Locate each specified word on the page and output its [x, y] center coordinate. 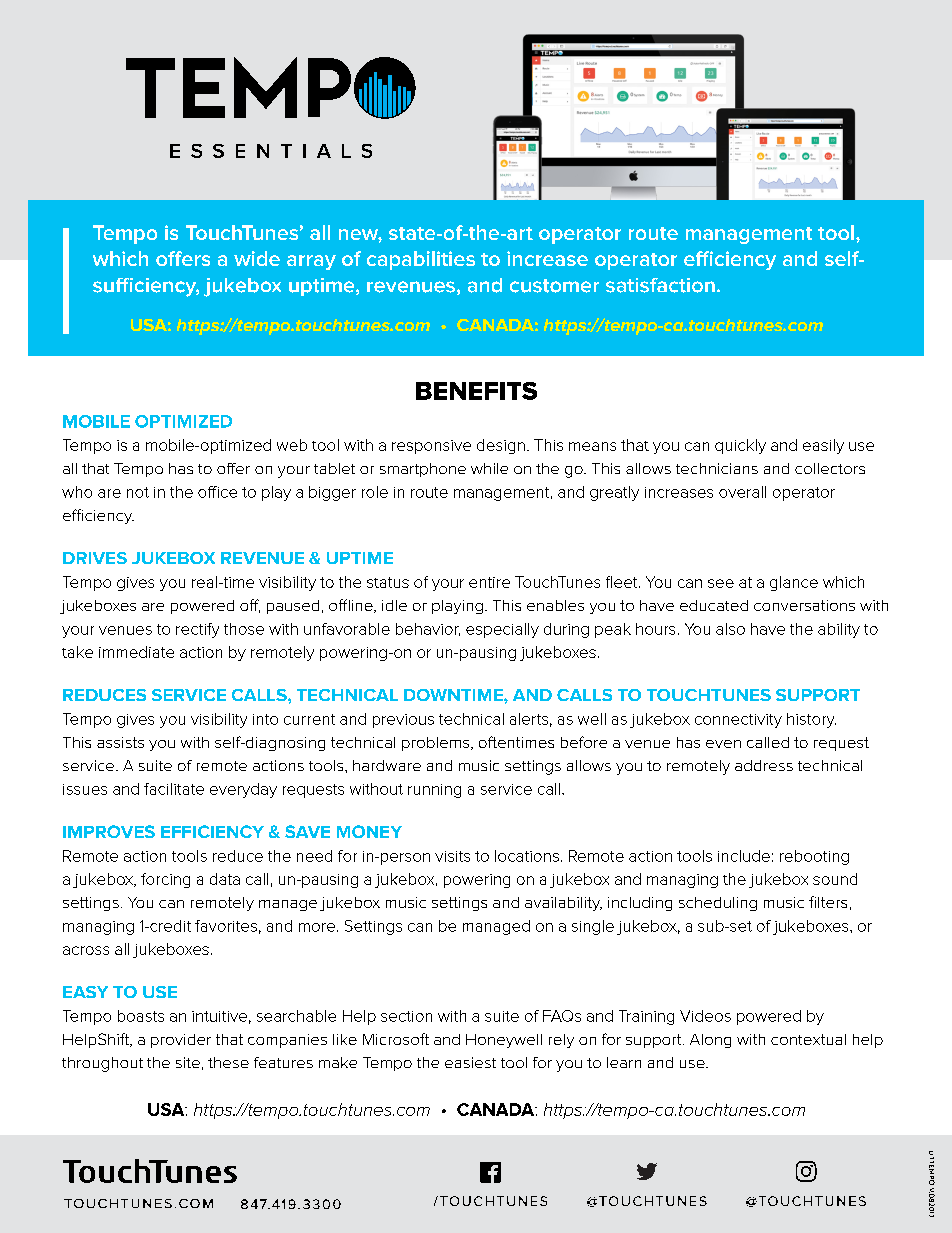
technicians [717, 468]
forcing [165, 880]
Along [710, 1041]
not [138, 492]
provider [181, 1041]
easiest [470, 1062]
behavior [428, 629]
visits [452, 856]
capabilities [421, 260]
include [744, 856]
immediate [136, 652]
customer [554, 286]
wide [257, 258]
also [730, 629]
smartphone [423, 470]
